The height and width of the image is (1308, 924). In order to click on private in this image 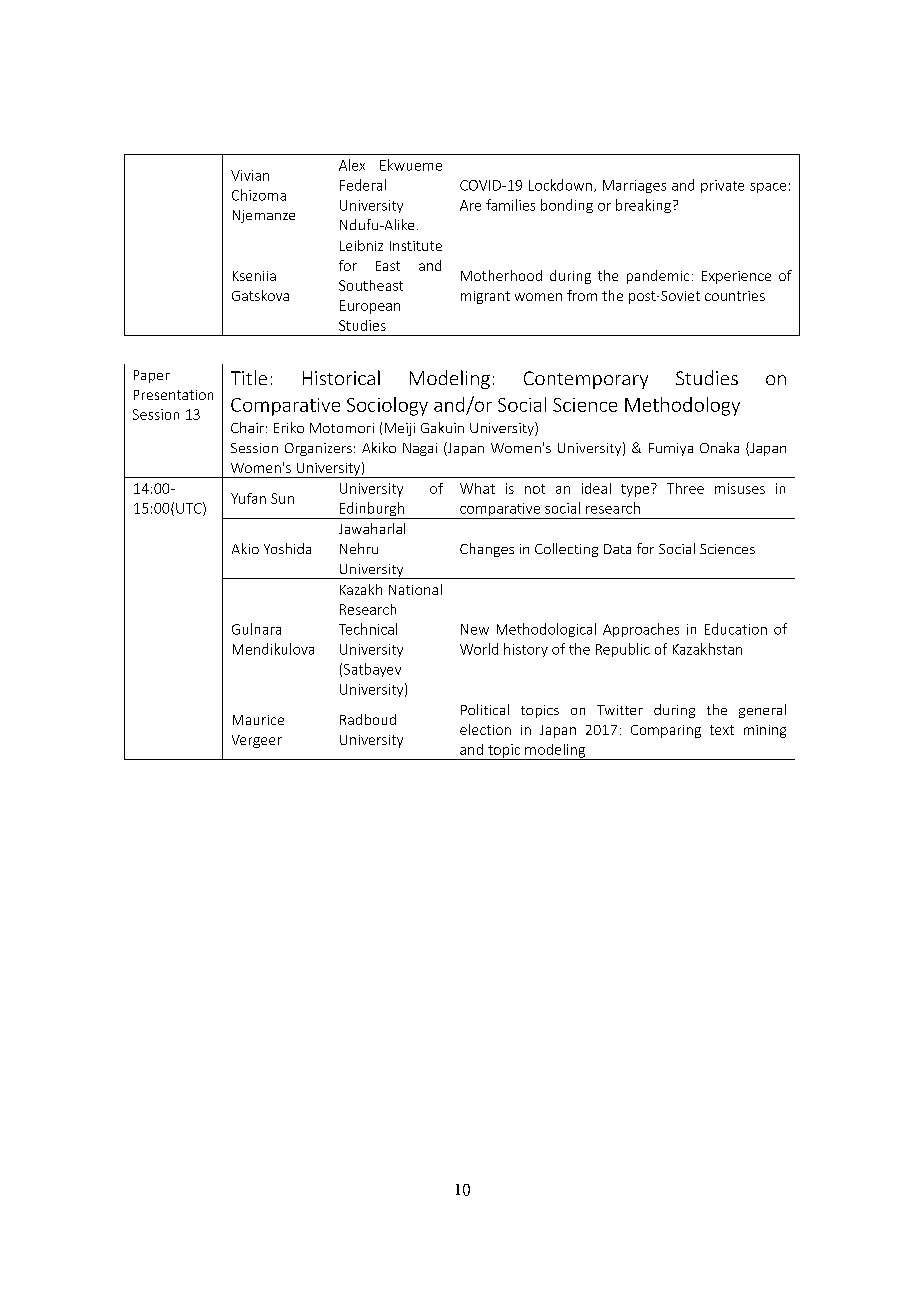, I will do `click(722, 186)`.
